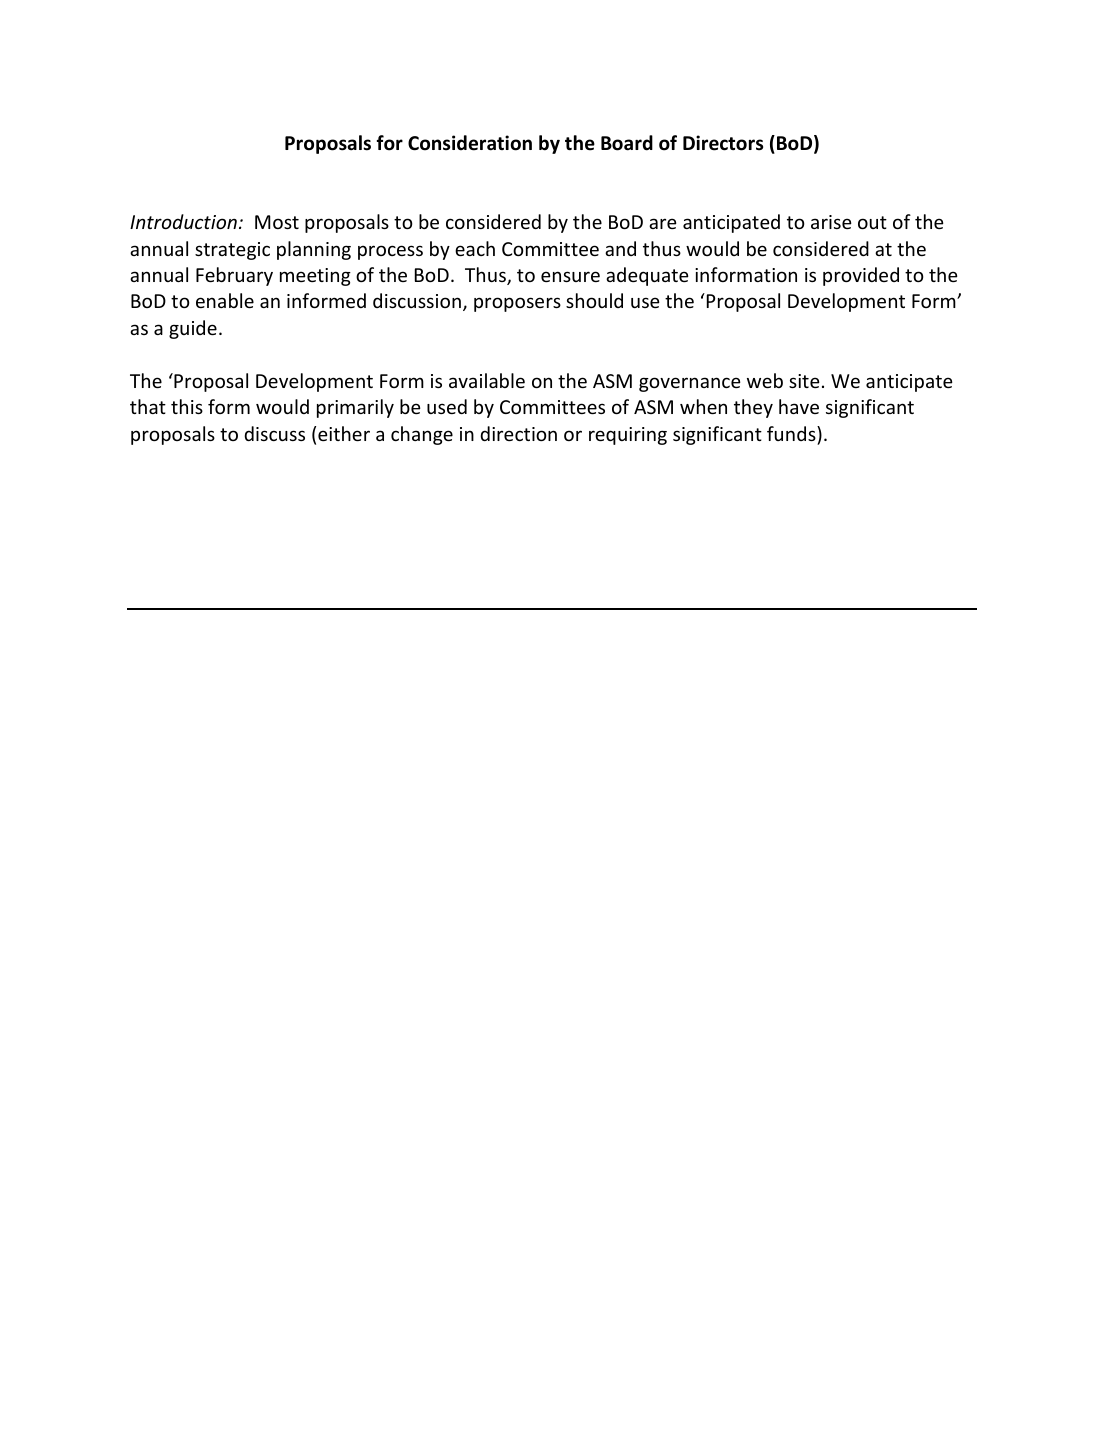  I want to click on direction, so click(518, 433).
